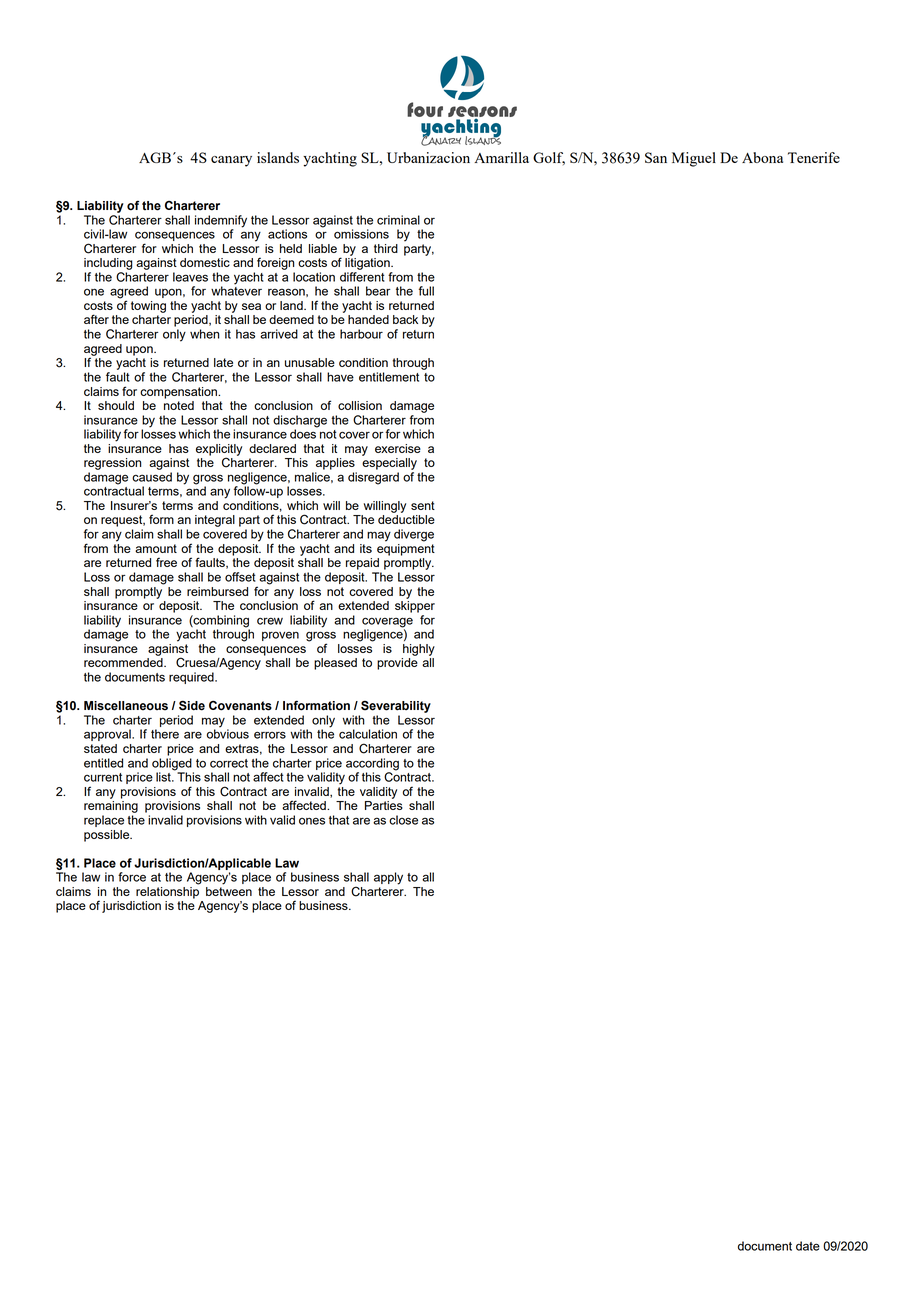 The height and width of the screenshot is (1308, 924). What do you see at coordinates (396, 706) in the screenshot?
I see `Severability` at bounding box center [396, 706].
